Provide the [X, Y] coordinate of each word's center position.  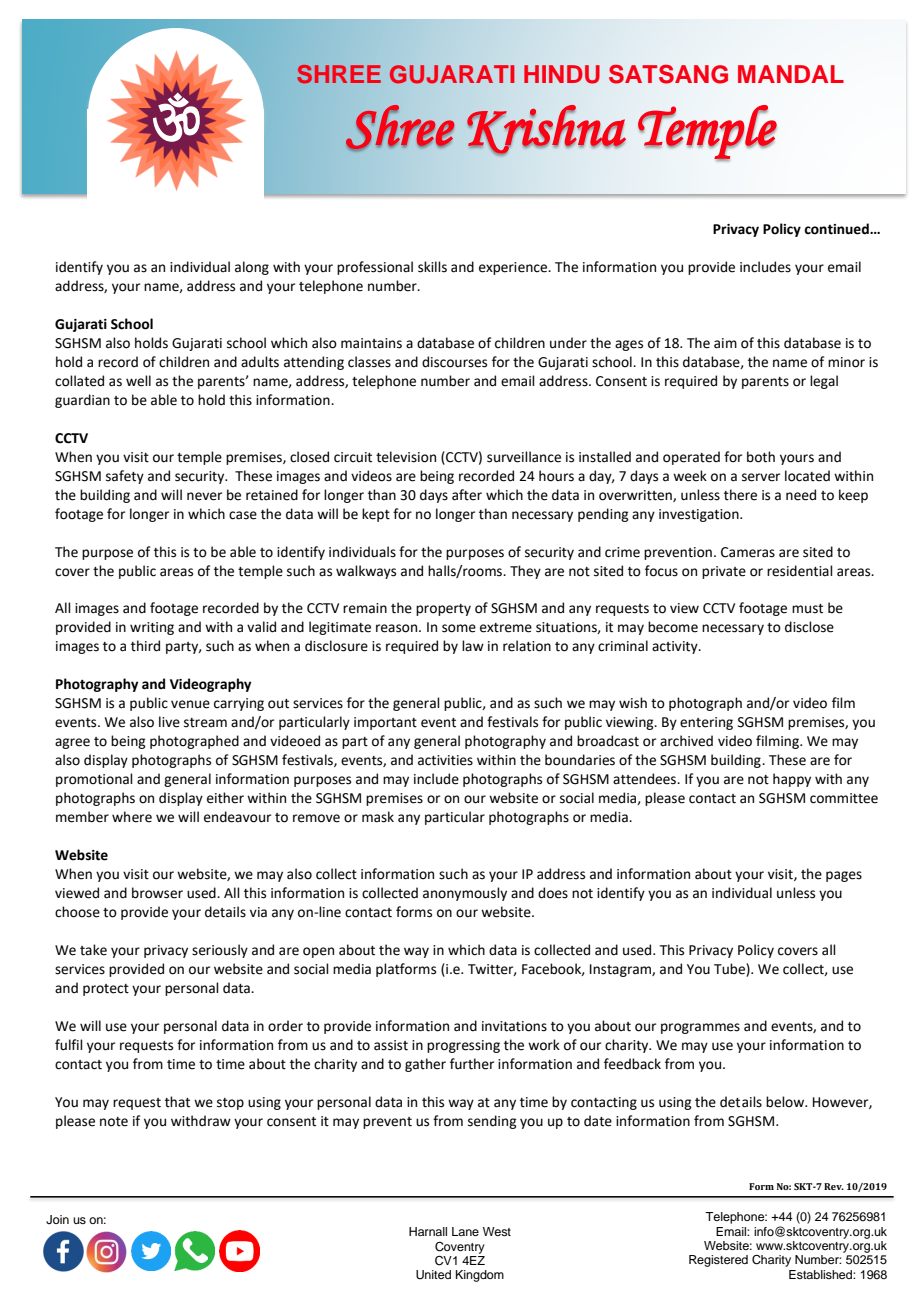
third [145, 646]
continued [837, 229]
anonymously [465, 894]
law [473, 645]
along [252, 268]
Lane [465, 1231]
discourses [454, 362]
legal [824, 382]
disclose [809, 627]
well [138, 381]
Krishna [546, 130]
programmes [700, 1028]
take [93, 950]
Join [57, 1220]
